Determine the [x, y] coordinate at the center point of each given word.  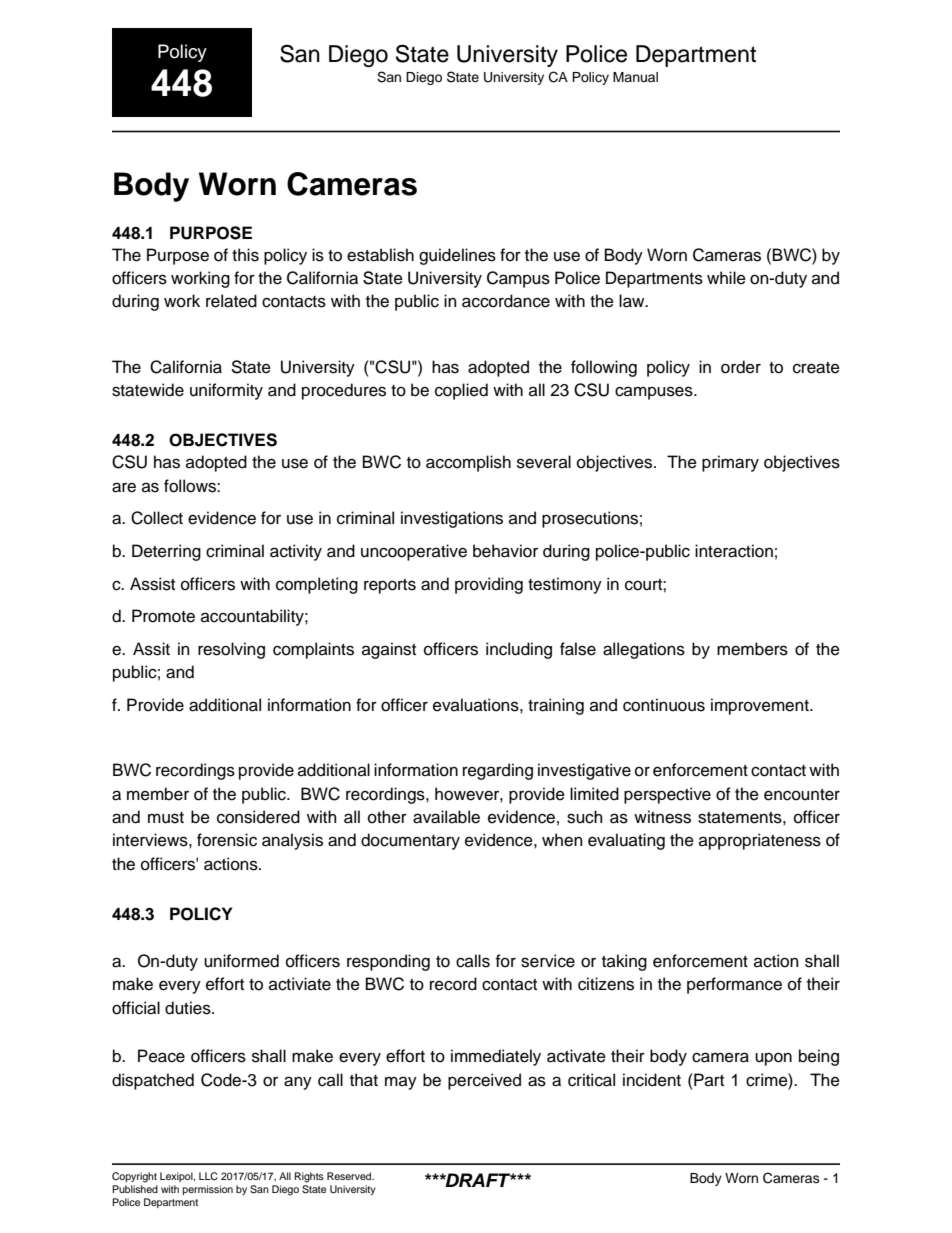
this [245, 255]
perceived [484, 1081]
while [726, 278]
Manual [635, 77]
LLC [208, 1176]
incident [652, 1080]
